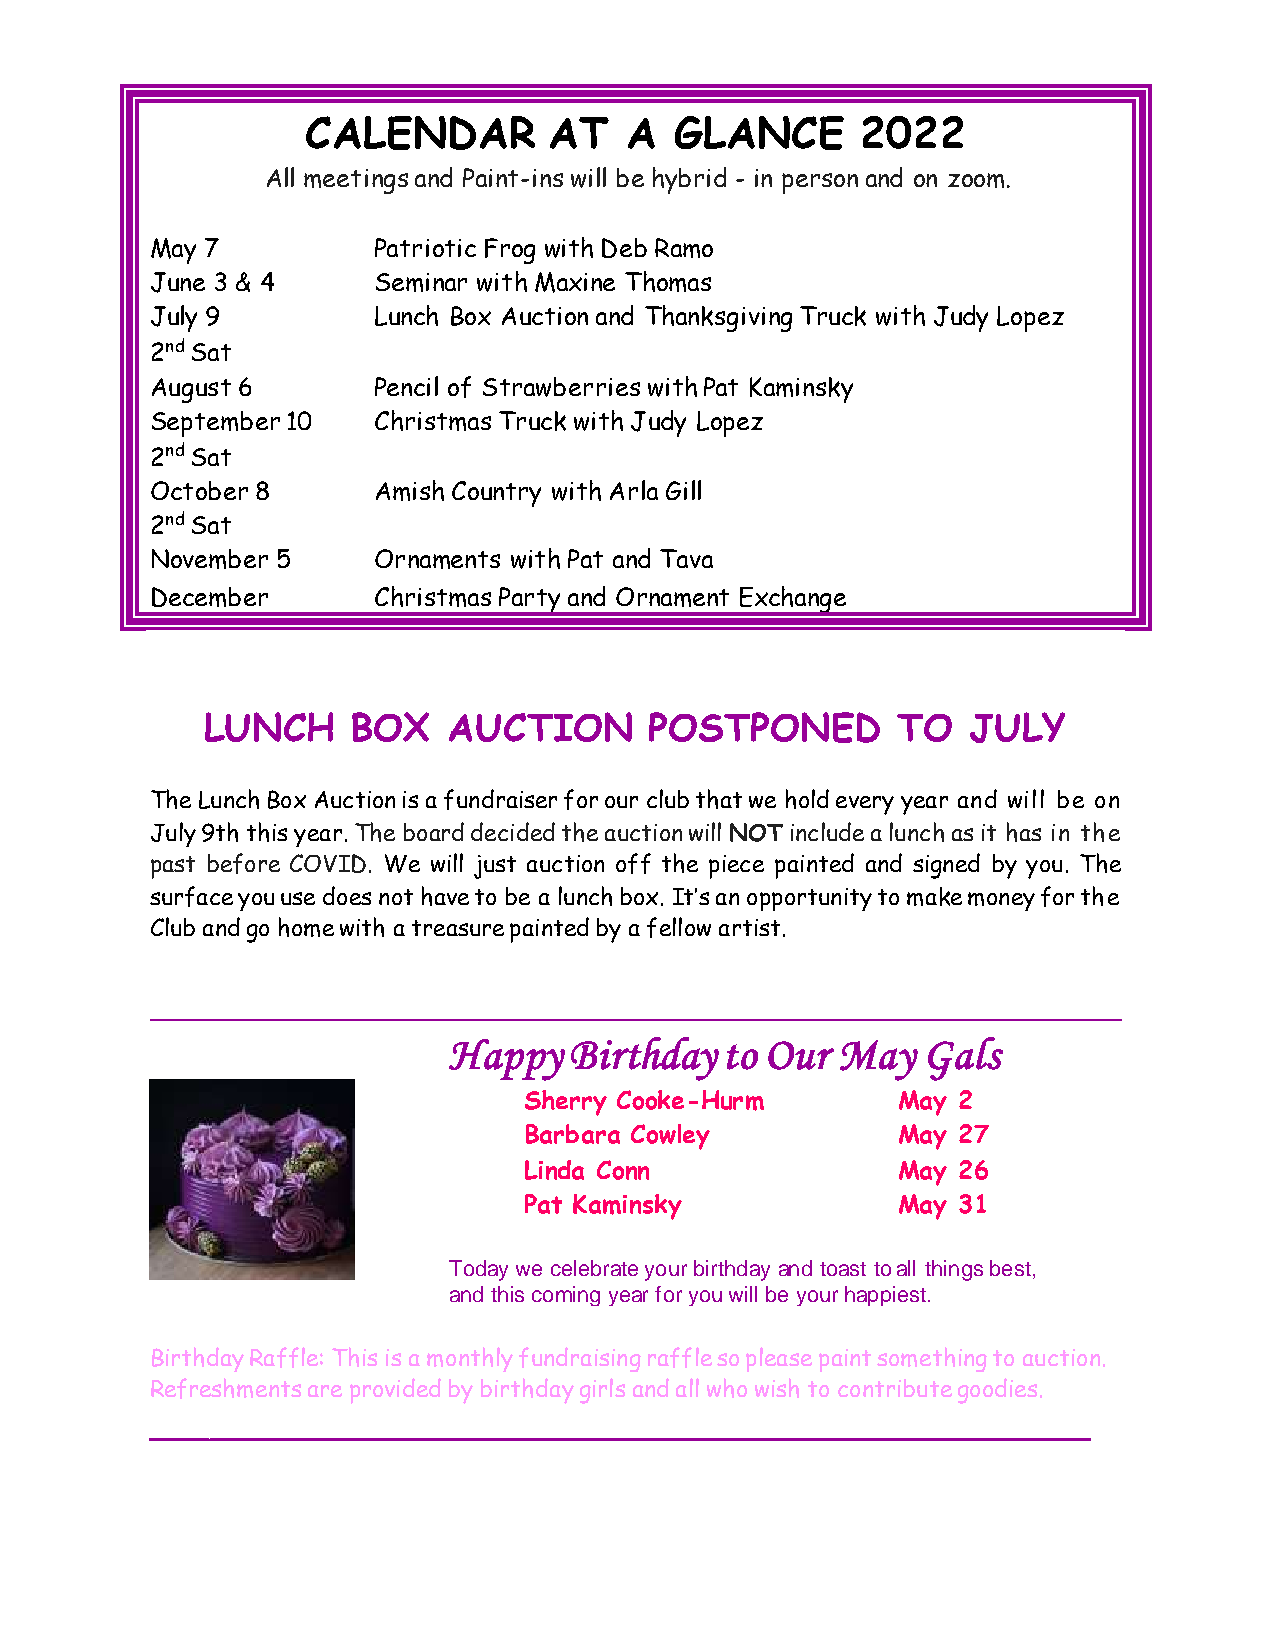 The width and height of the document is (1270, 1643). Describe the element at coordinates (954, 1270) in the document. I see `things` at that location.
